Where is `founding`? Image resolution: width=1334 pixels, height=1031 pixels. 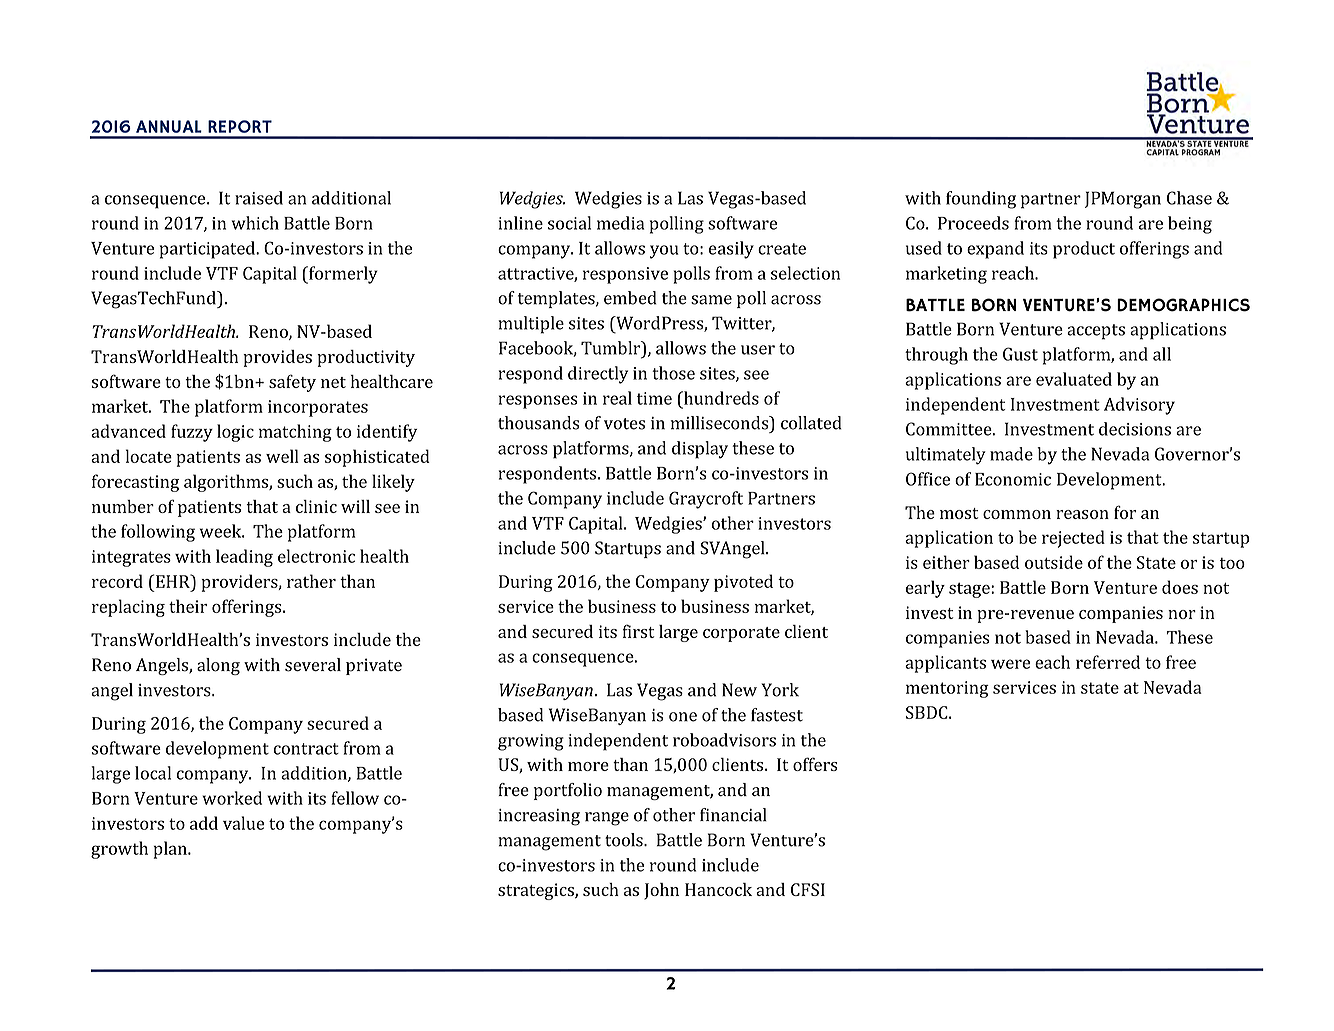
founding is located at coordinates (981, 200).
